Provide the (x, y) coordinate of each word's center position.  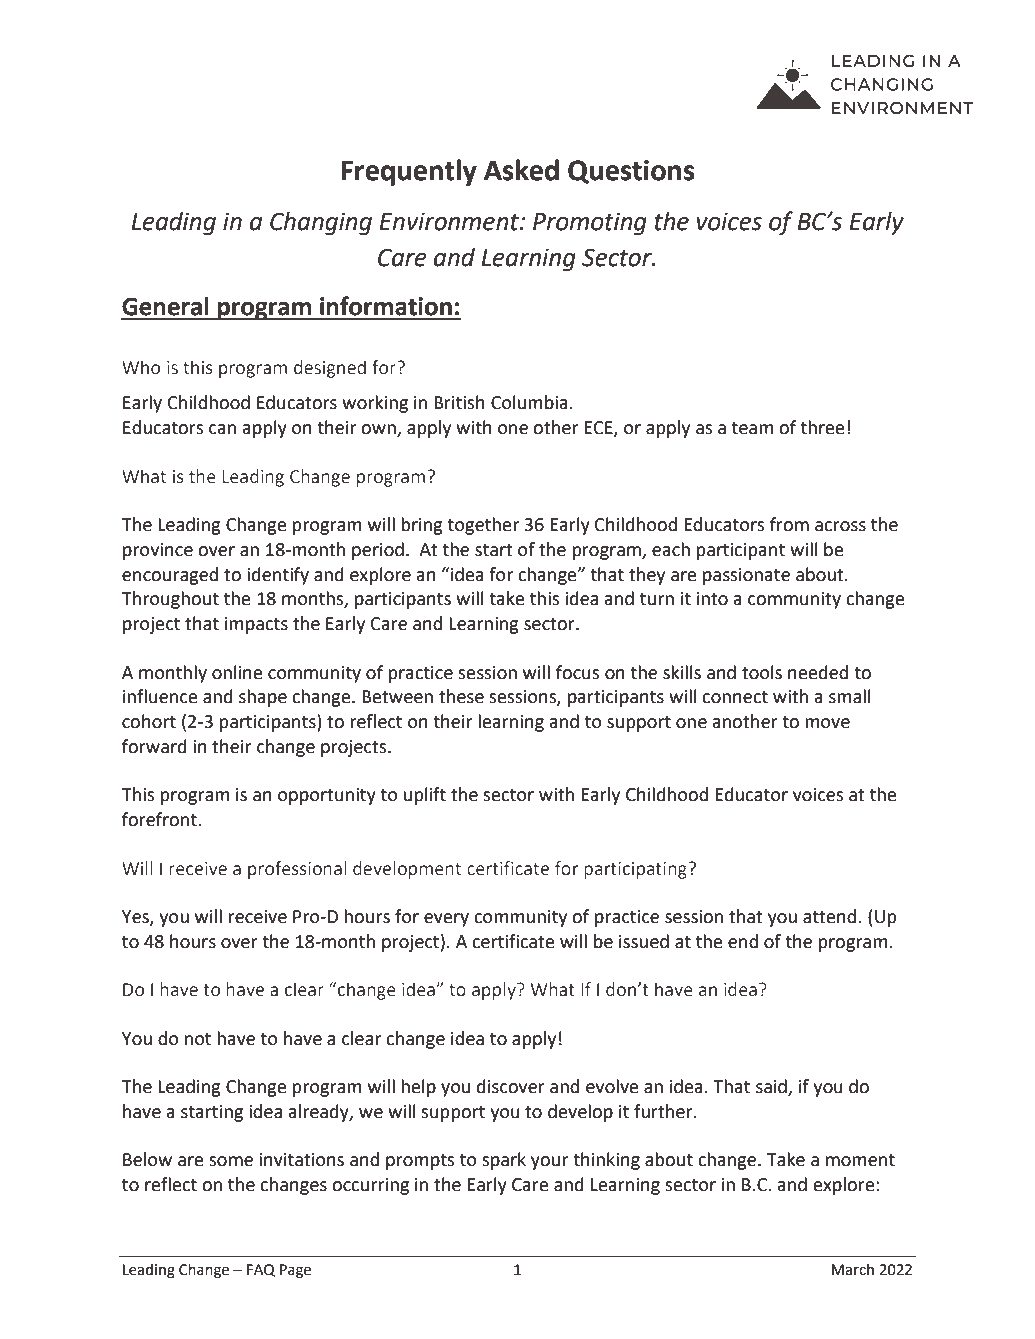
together (483, 526)
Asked (521, 170)
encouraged (170, 576)
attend (829, 916)
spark (504, 1161)
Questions (631, 172)
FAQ (261, 1270)
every (446, 920)
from (789, 524)
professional (297, 870)
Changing (321, 223)
